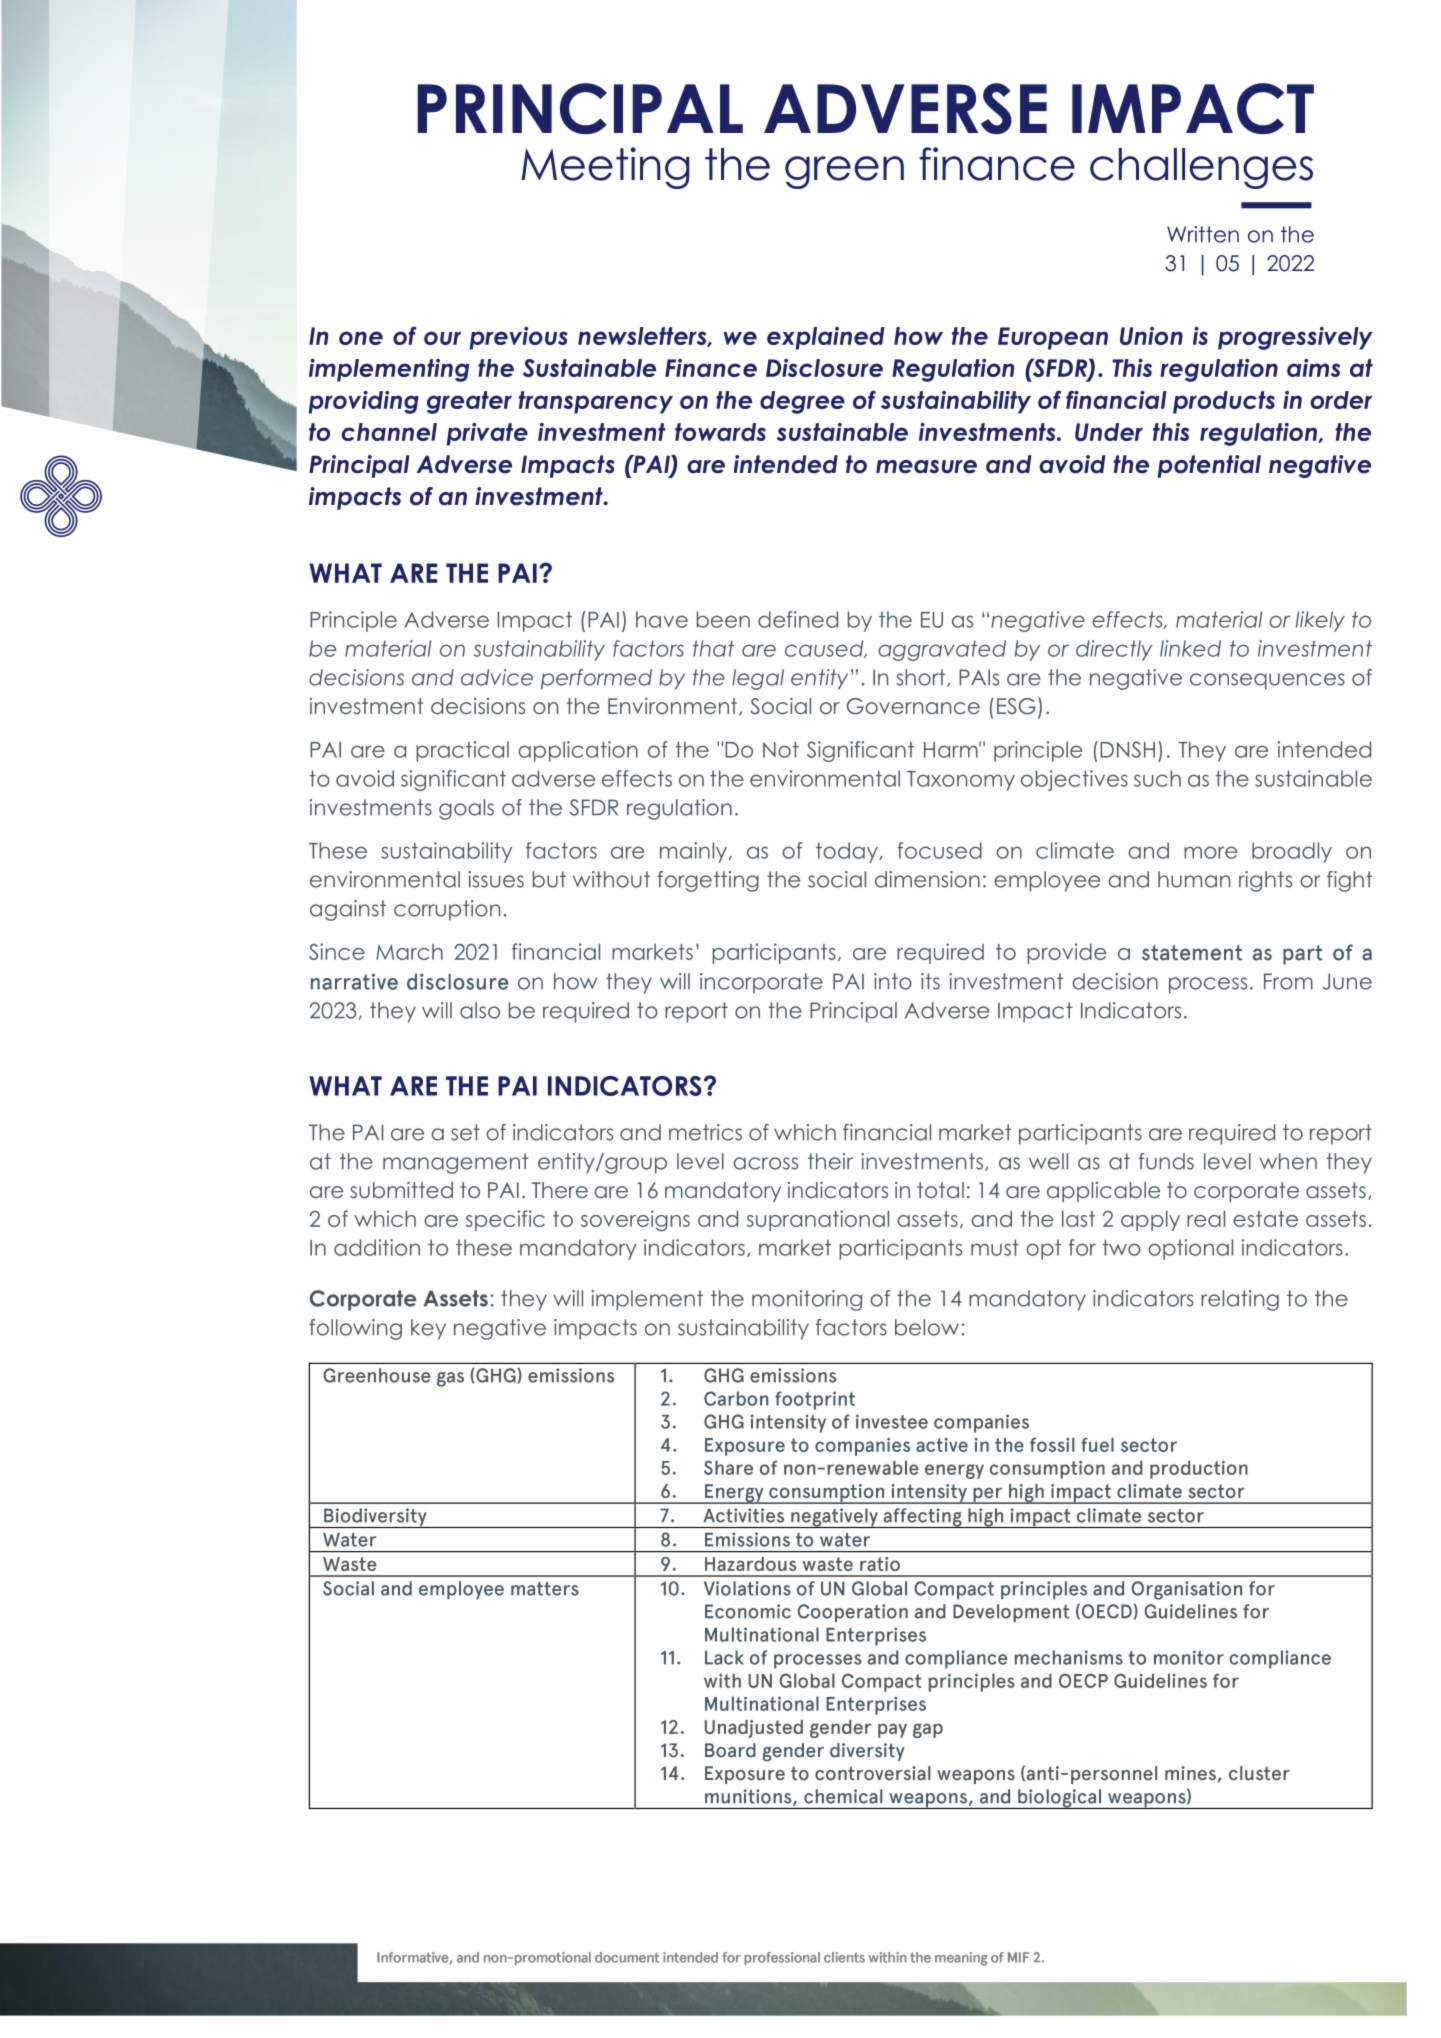  I want to click on green, so click(844, 172).
